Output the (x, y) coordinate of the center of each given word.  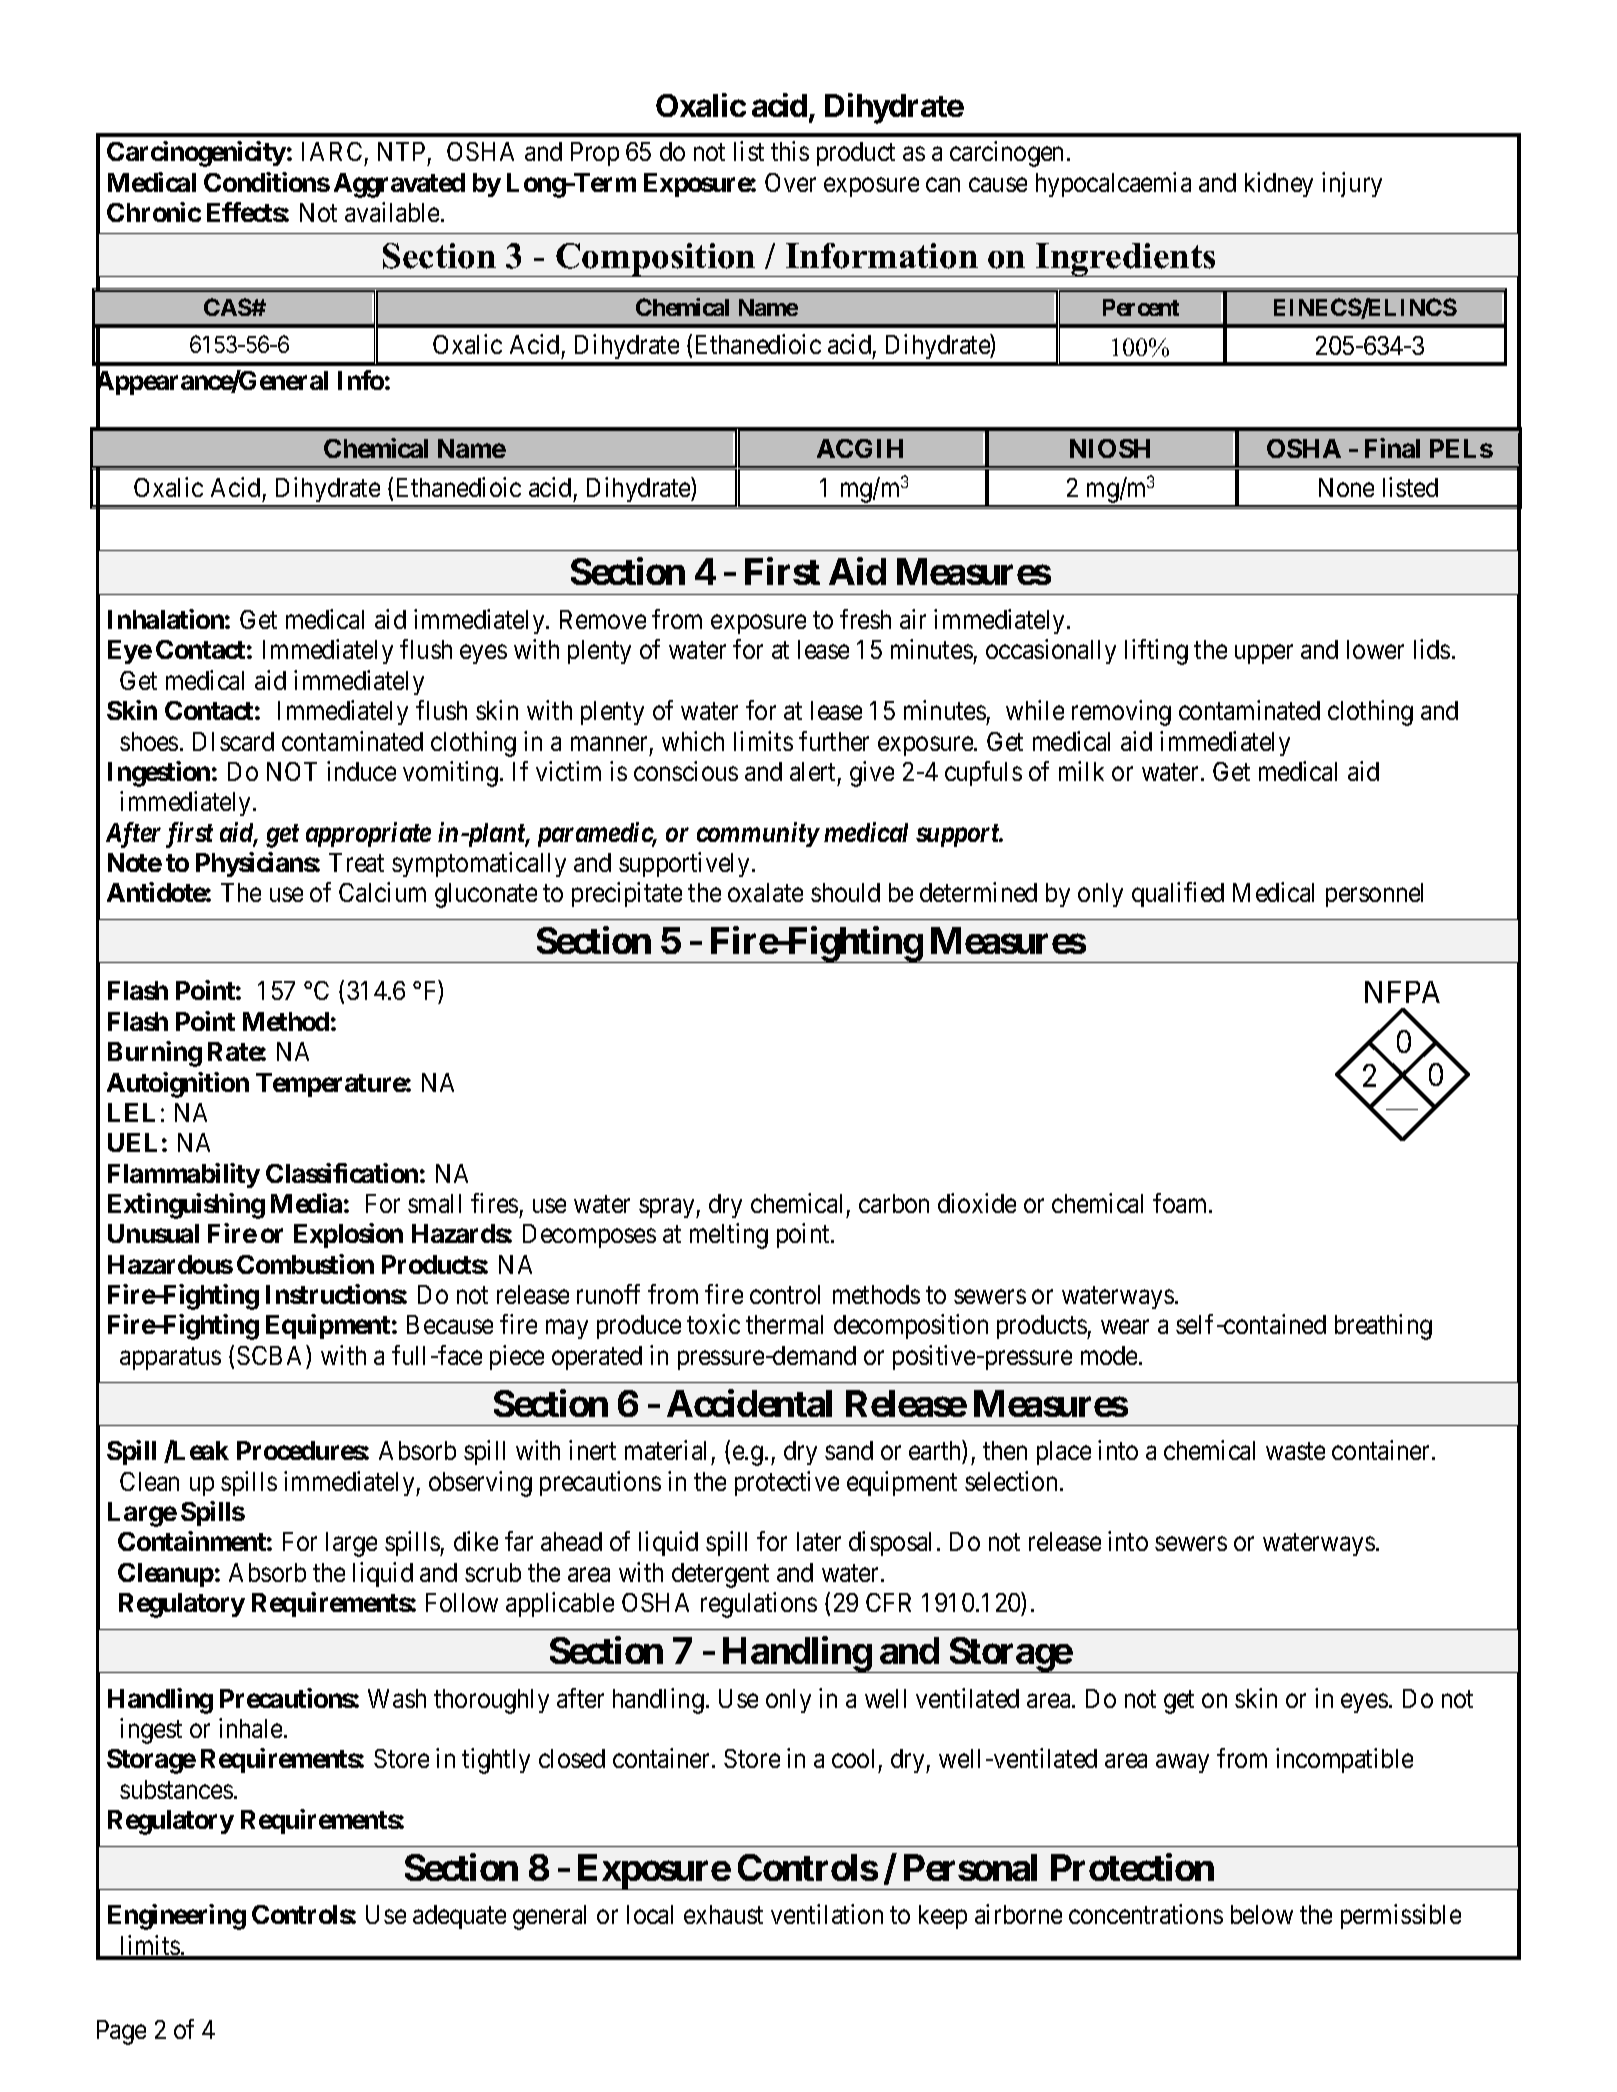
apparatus (170, 1359)
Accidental (749, 1403)
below (1262, 1914)
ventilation (827, 1914)
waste (1295, 1451)
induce (361, 771)
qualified (1178, 894)
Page (121, 2032)
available (393, 212)
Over (790, 182)
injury (1352, 184)
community (758, 834)
